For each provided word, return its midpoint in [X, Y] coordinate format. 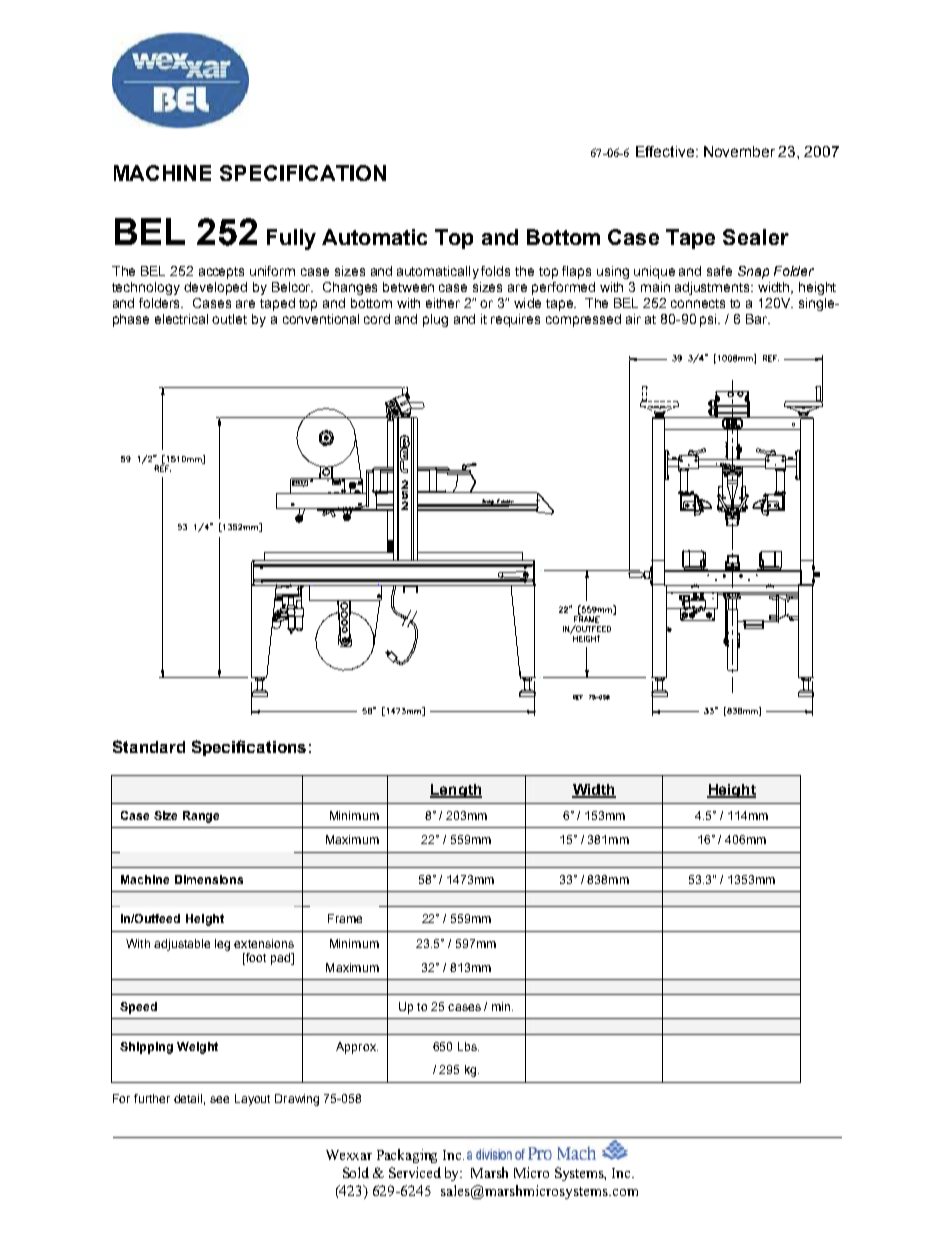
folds [495, 271]
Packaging [407, 1156]
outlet [229, 319]
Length [456, 791]
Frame [345, 918]
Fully [291, 239]
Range [201, 817]
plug [435, 320]
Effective [665, 151]
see [219, 1099]
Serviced [415, 1172]
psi [710, 320]
